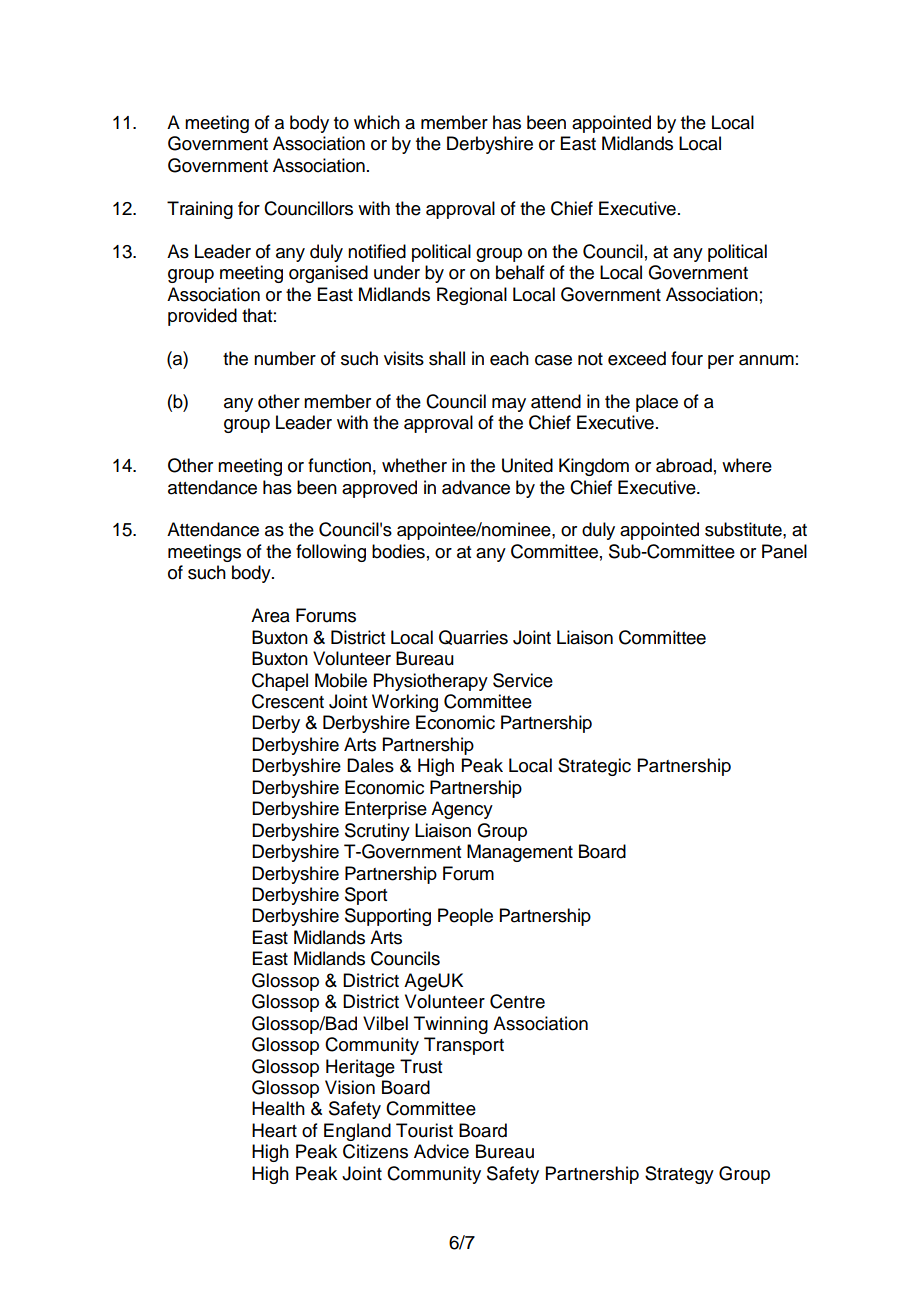  Describe the element at coordinates (684, 465) in the image. I see `abroad` at that location.
